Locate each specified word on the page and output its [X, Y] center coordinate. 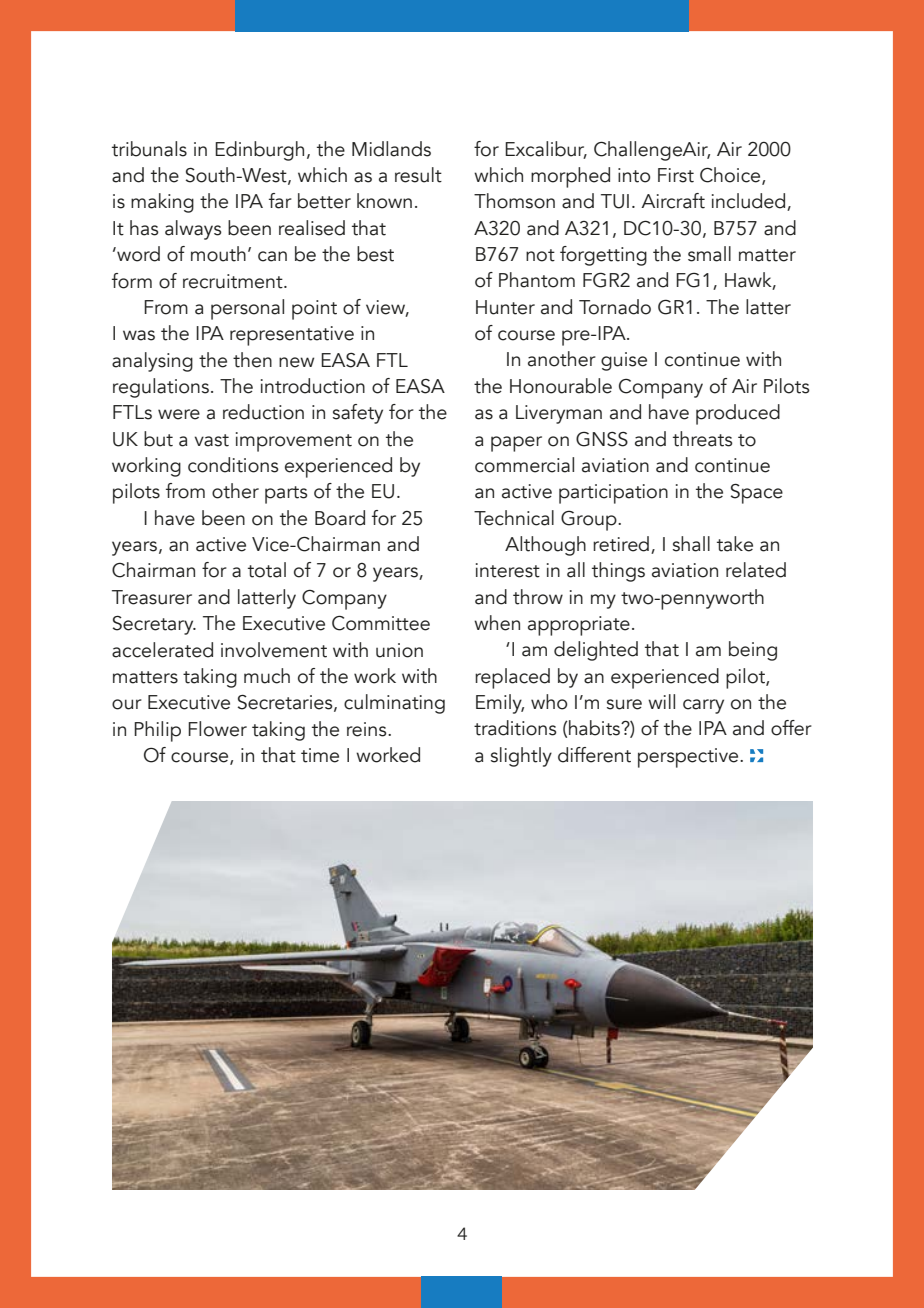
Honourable [561, 386]
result [418, 175]
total [267, 570]
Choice [731, 176]
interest [508, 570]
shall [691, 544]
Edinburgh [259, 151]
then [252, 360]
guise [624, 361]
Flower [217, 729]
